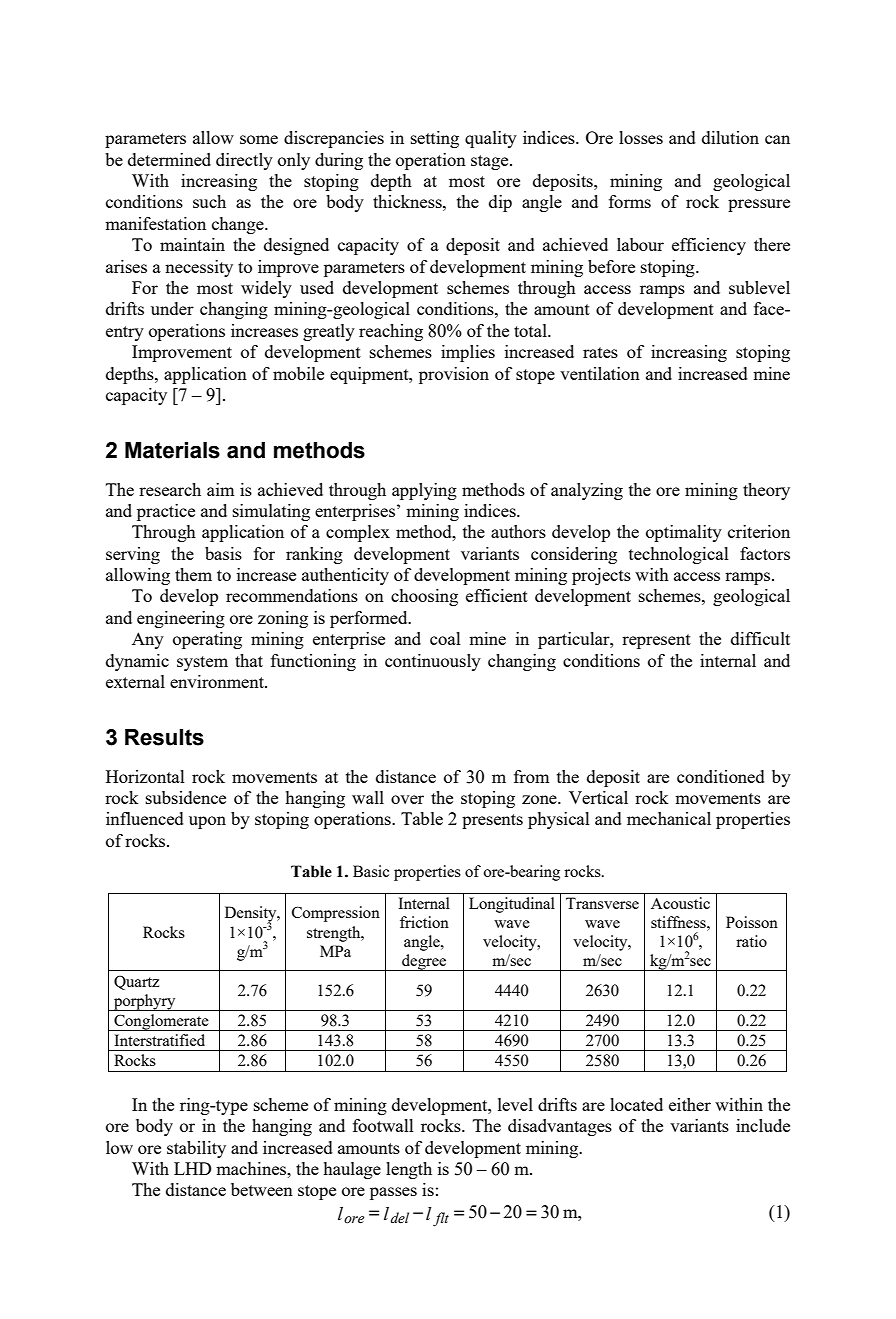 This screenshot has width=896, height=1319. What do you see at coordinates (730, 137) in the screenshot?
I see `dilution` at bounding box center [730, 137].
